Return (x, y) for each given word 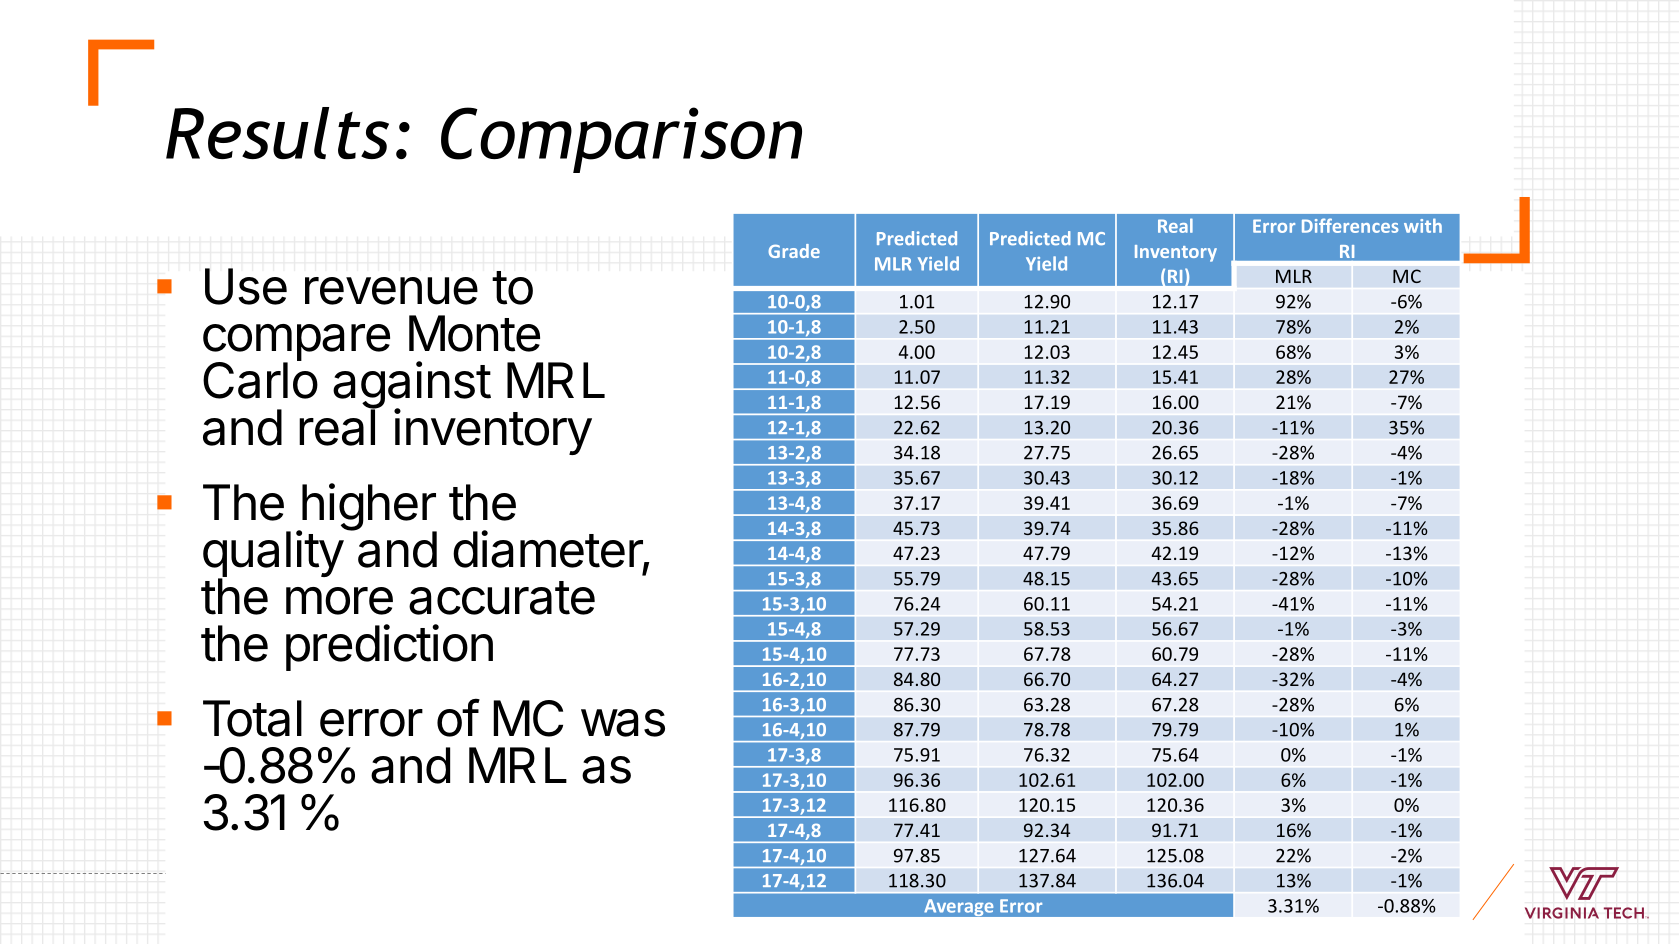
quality (273, 555)
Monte (474, 333)
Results (277, 133)
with (1423, 225)
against (412, 386)
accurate (502, 598)
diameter (548, 550)
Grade (794, 251)
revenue (391, 291)
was (623, 723)
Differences (1350, 225)
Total (252, 718)
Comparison (621, 140)
